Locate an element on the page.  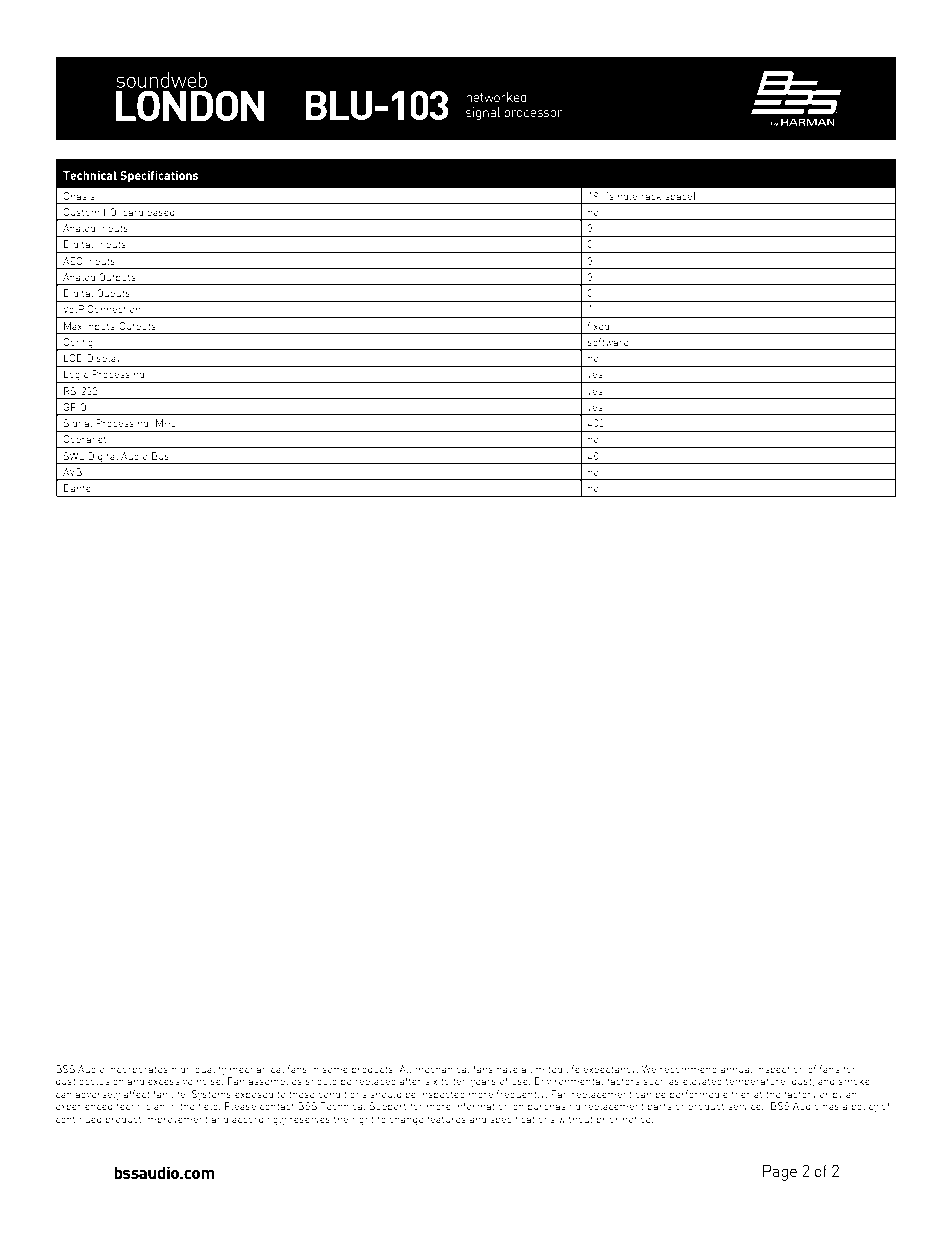
networked is located at coordinates (496, 97).
